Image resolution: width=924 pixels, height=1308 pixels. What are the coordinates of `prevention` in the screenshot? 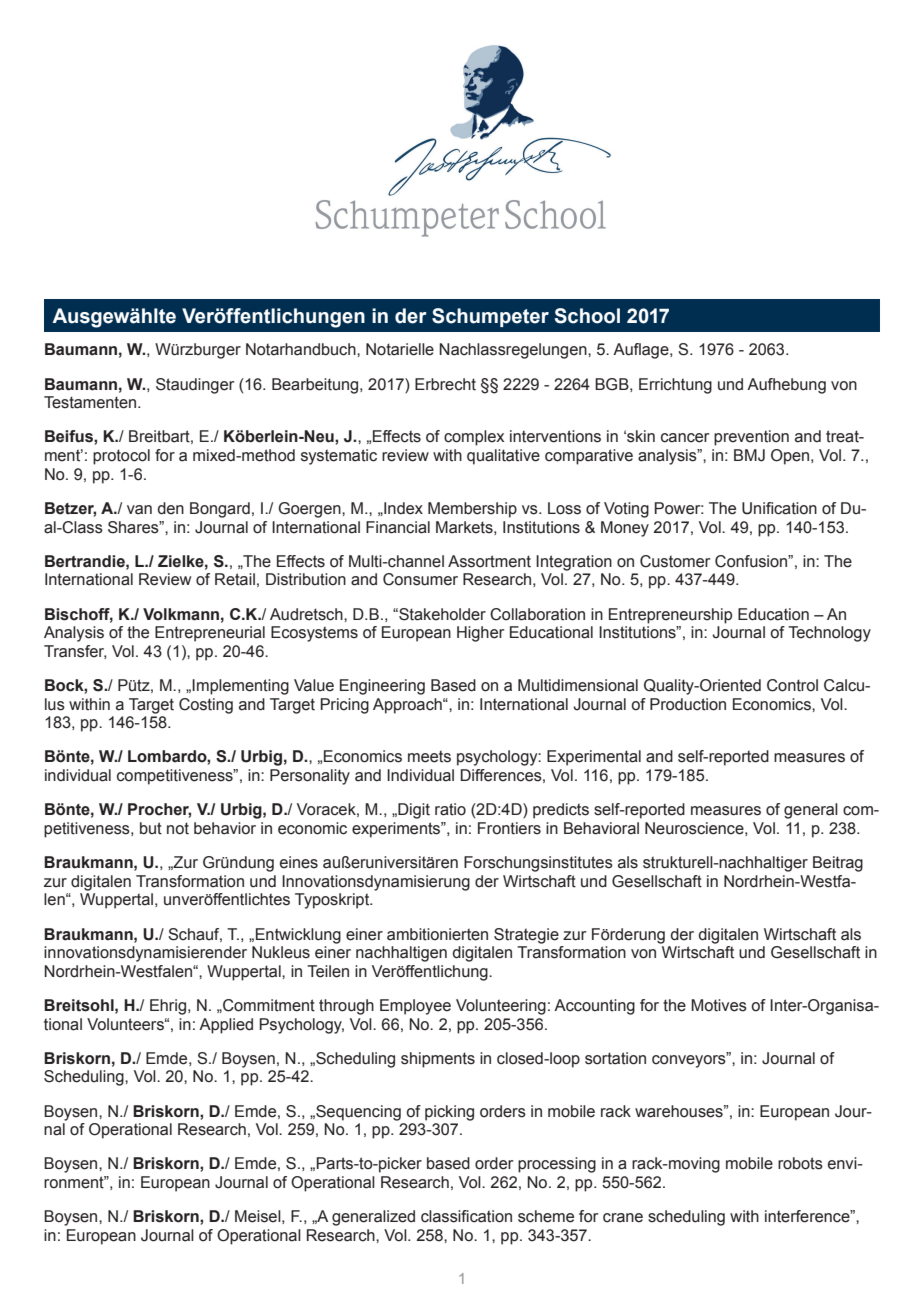 It's located at (751, 438).
